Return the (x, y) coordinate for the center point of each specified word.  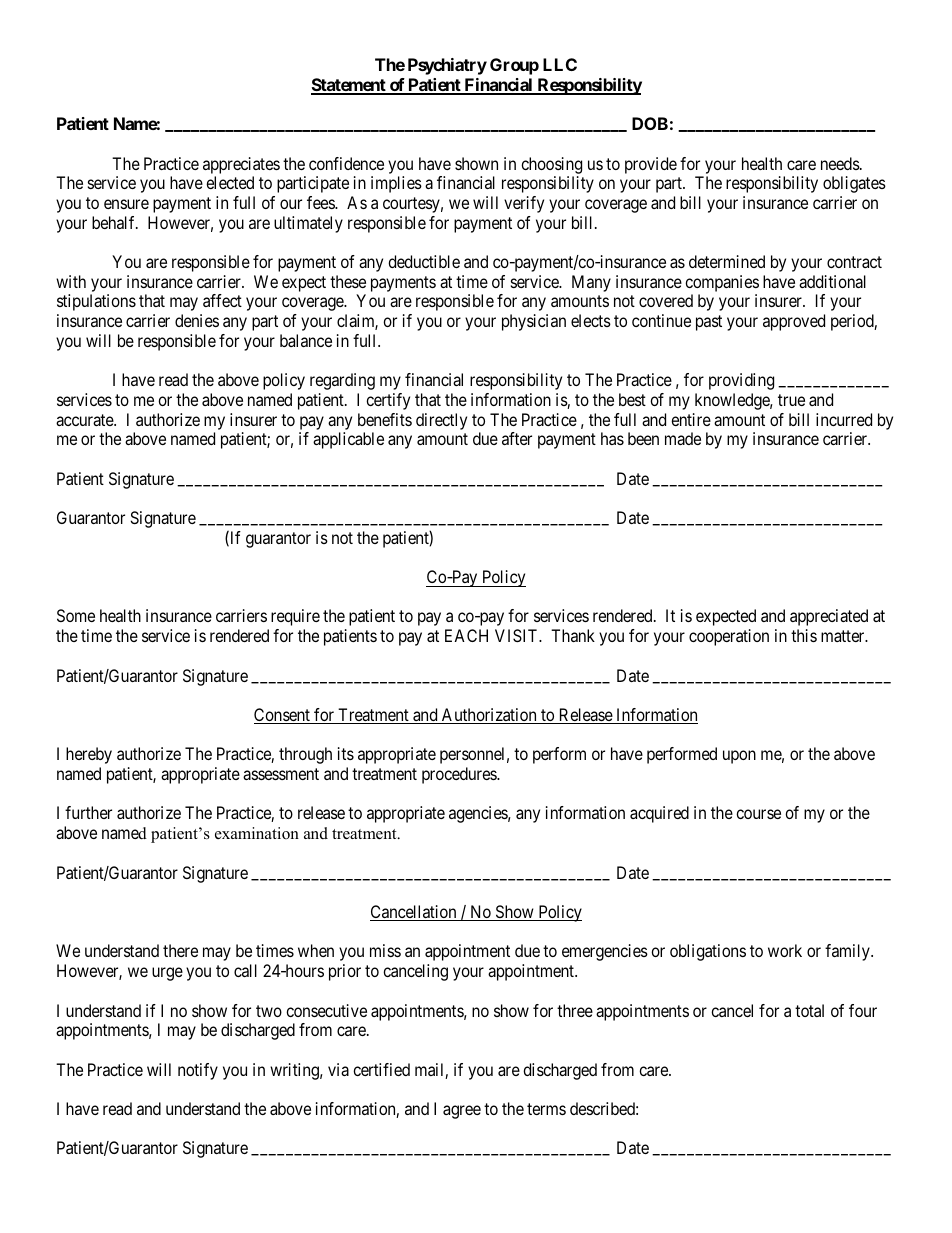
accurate (85, 420)
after (517, 438)
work (785, 950)
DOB (650, 123)
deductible (424, 261)
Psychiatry (447, 66)
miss (385, 950)
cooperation (729, 637)
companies (722, 283)
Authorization (489, 716)
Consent (283, 716)
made (683, 438)
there (180, 950)
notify (198, 1071)
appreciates (241, 165)
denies (197, 320)
